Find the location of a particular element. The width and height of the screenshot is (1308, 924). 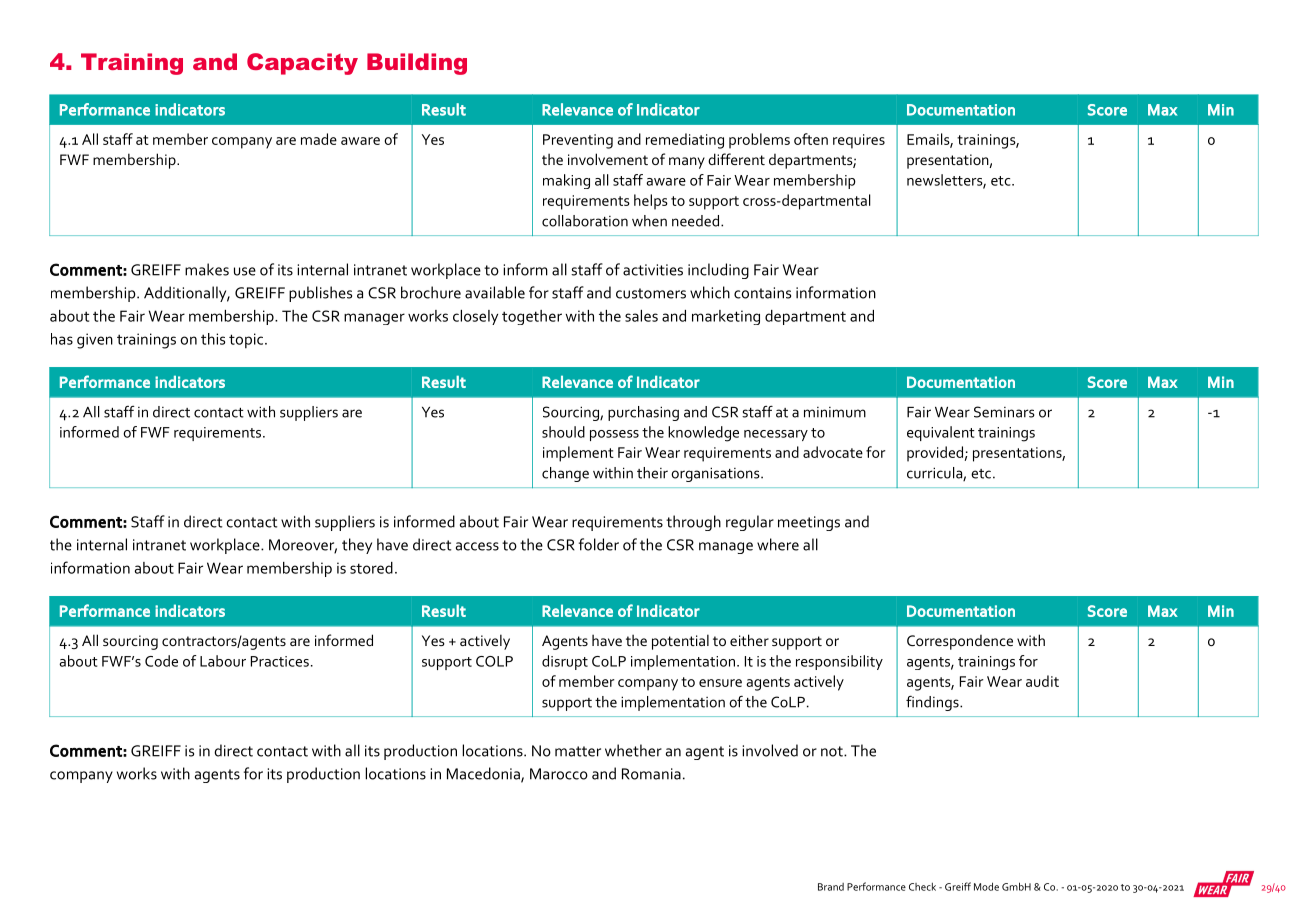

Capacity is located at coordinates (302, 64).
